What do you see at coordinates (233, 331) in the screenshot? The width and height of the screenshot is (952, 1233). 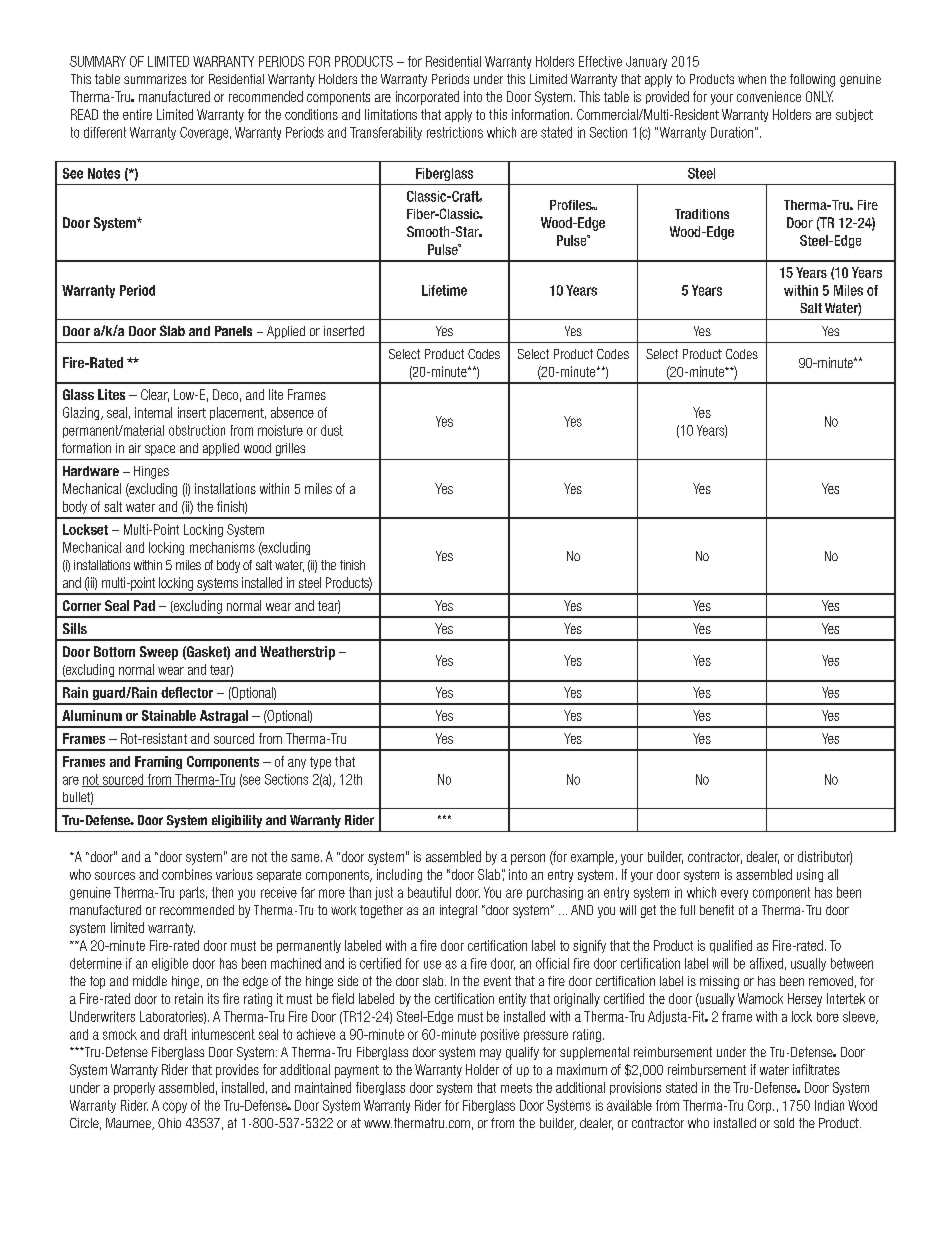 I see `Panels` at bounding box center [233, 331].
